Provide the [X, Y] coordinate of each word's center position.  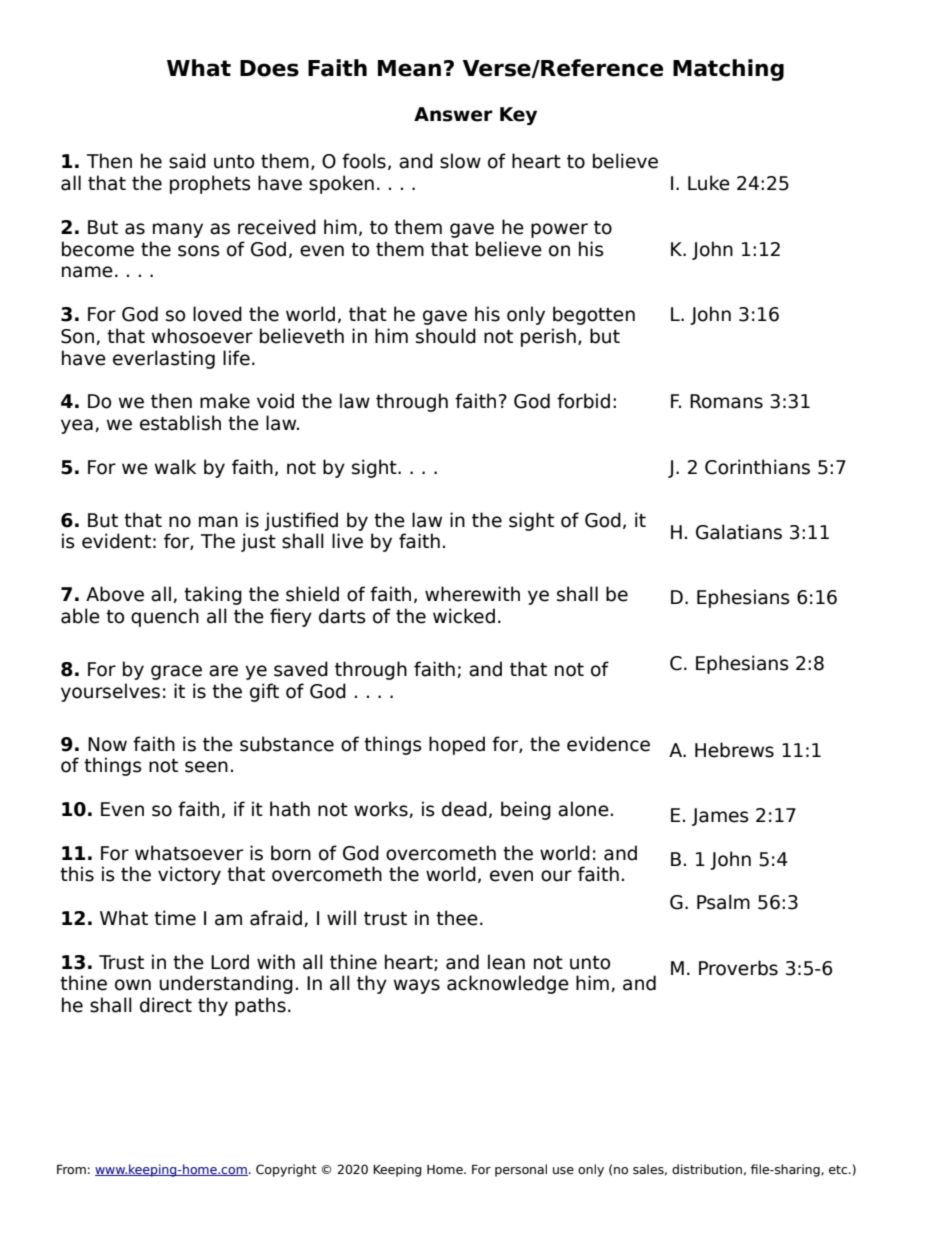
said [187, 161]
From [71, 1169]
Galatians [739, 532]
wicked [464, 616]
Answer [453, 114]
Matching [728, 70]
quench [165, 617]
